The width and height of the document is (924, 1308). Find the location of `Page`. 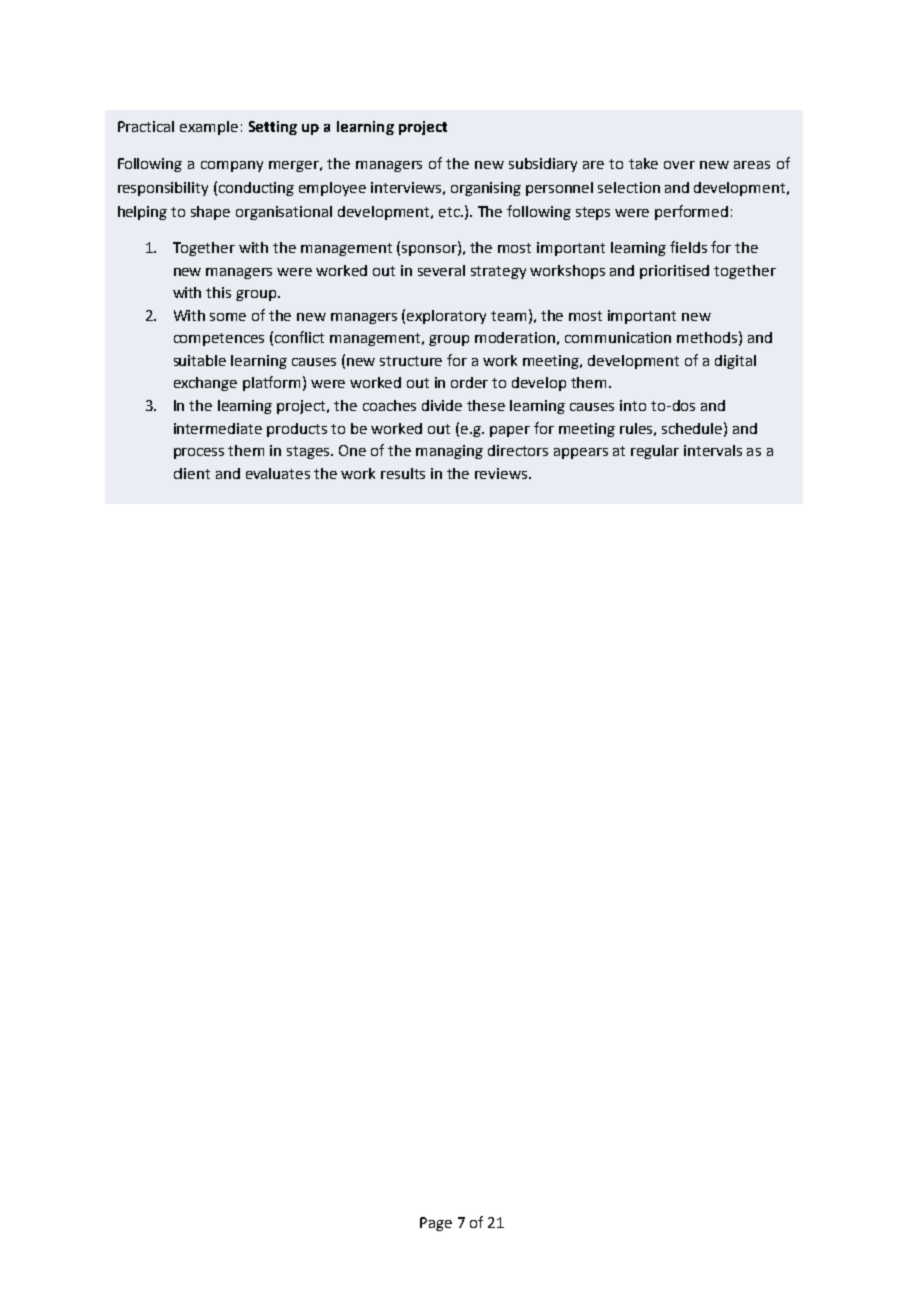

Page is located at coordinates (436, 1224).
